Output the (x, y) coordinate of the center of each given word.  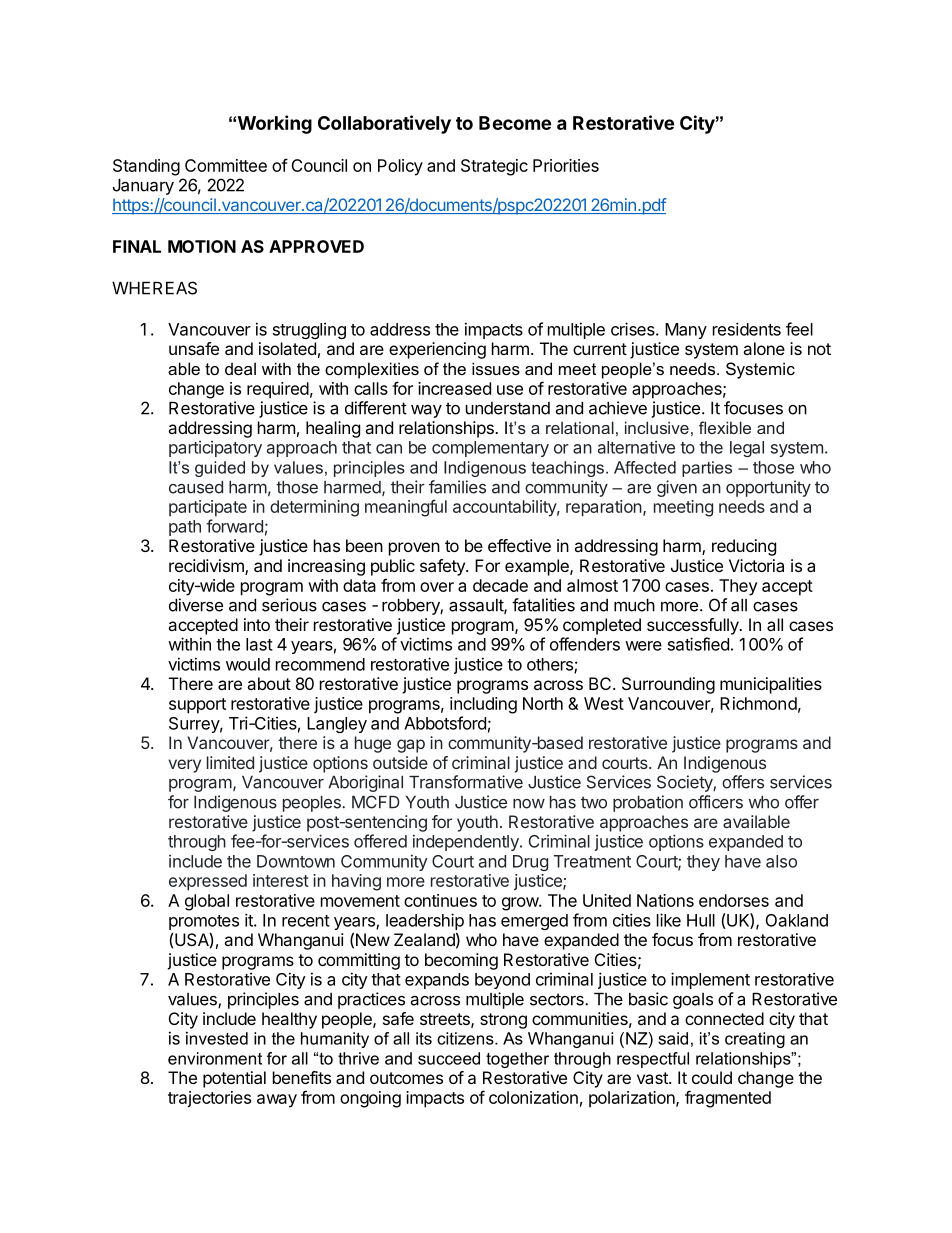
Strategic (494, 167)
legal (747, 449)
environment (215, 1058)
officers (716, 802)
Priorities (566, 165)
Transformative (466, 782)
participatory (215, 449)
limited (230, 762)
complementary (490, 449)
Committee (226, 165)
